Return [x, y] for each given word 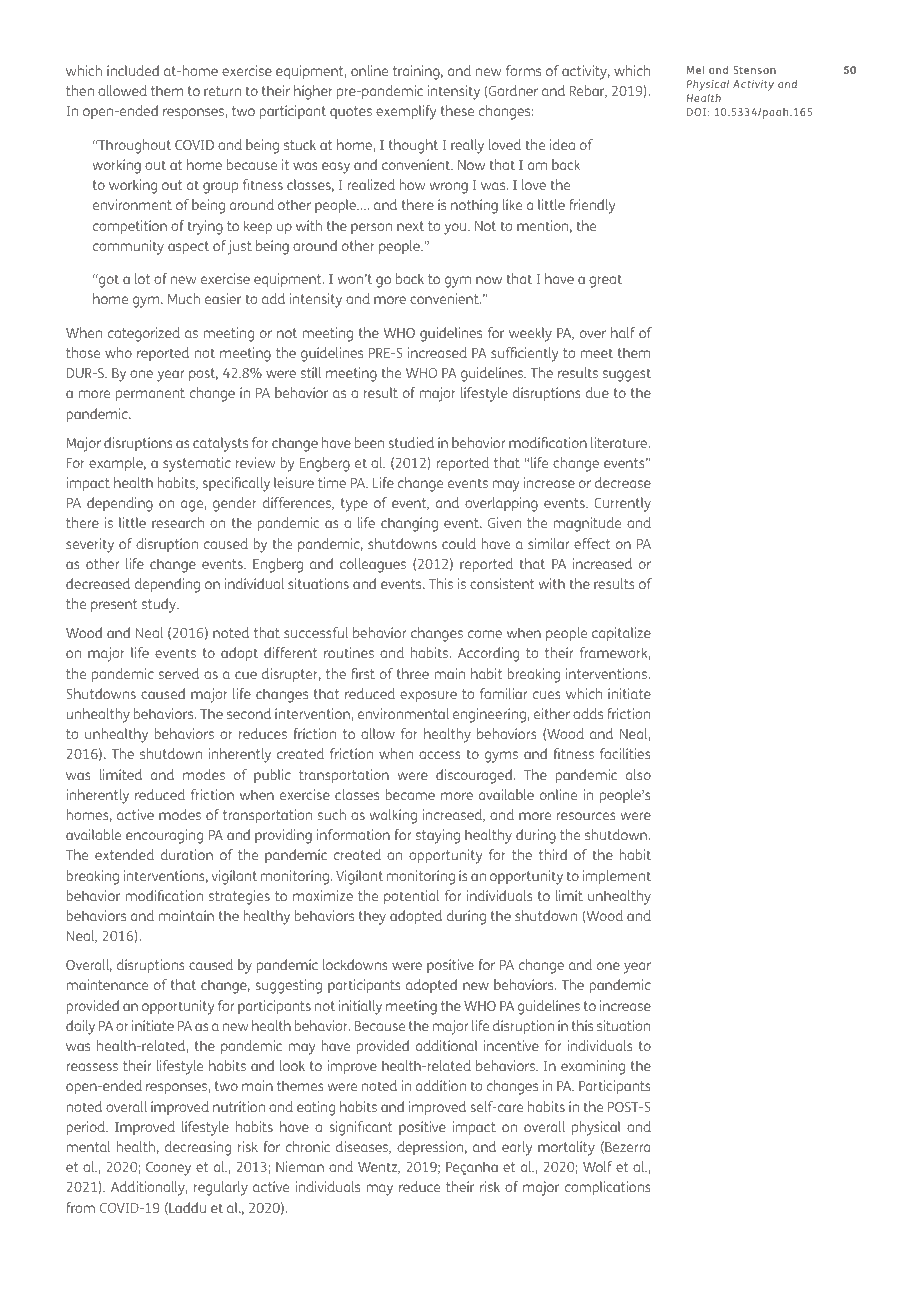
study [160, 605]
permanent [150, 394]
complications [608, 1188]
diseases [363, 1147]
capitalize [621, 634]
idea [562, 144]
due [597, 392]
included [133, 70]
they [372, 917]
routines [349, 652]
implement [617, 877]
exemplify [406, 112]
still [311, 372]
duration [187, 854]
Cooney [168, 1169]
